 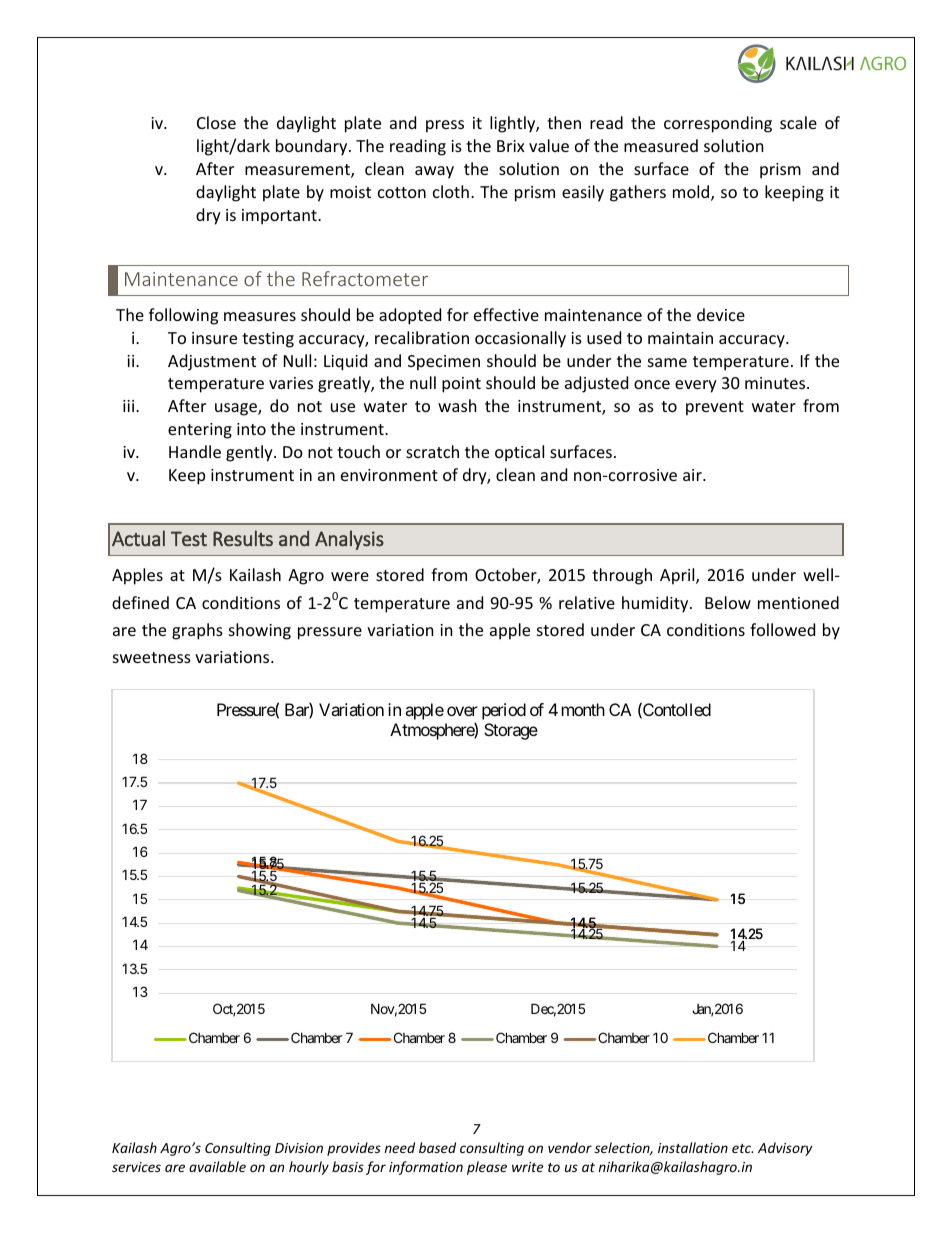 What do you see at coordinates (462, 711) in the screenshot?
I see `over` at bounding box center [462, 711].
